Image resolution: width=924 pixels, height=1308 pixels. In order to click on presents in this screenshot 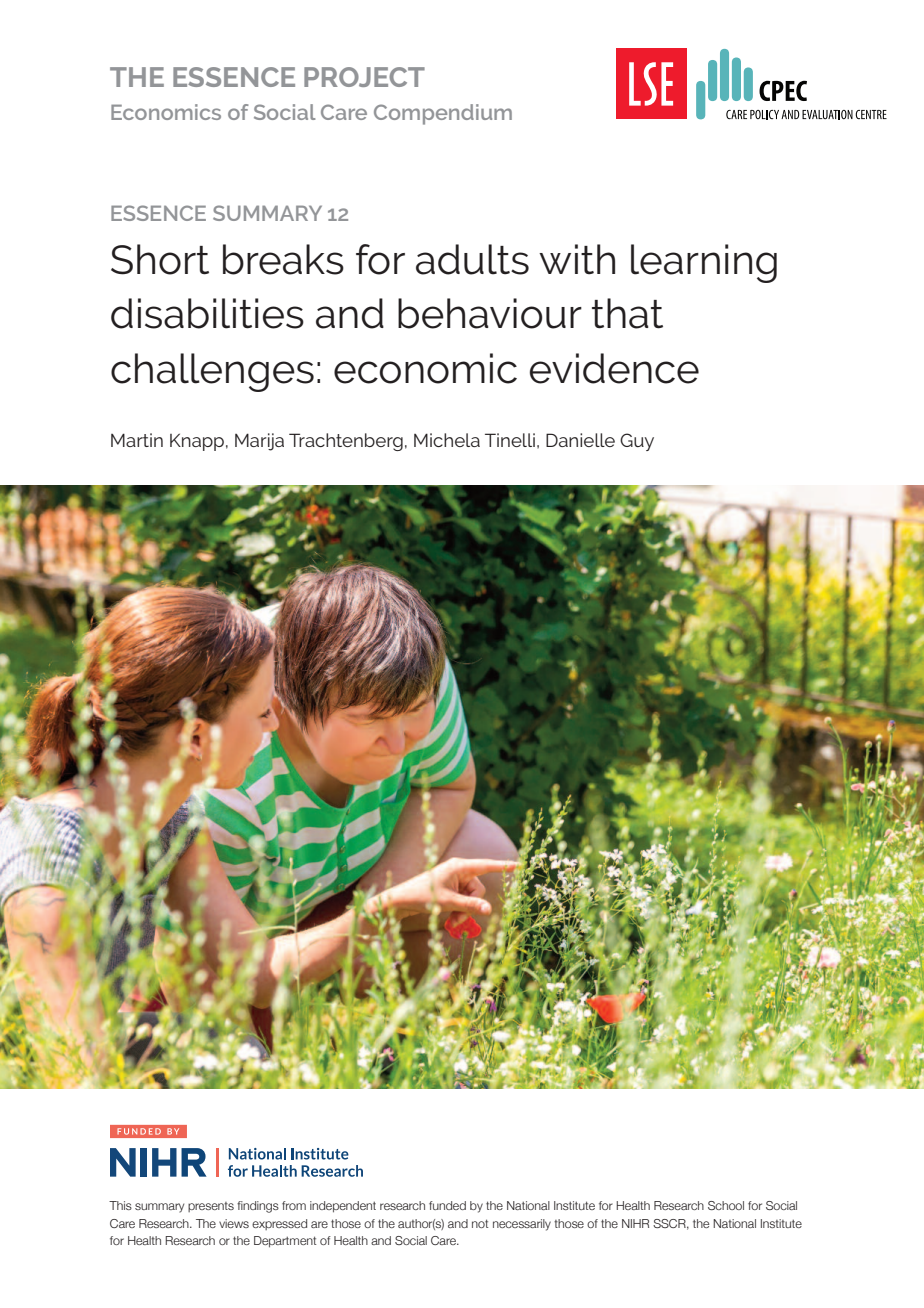, I will do `click(211, 1207)`.
